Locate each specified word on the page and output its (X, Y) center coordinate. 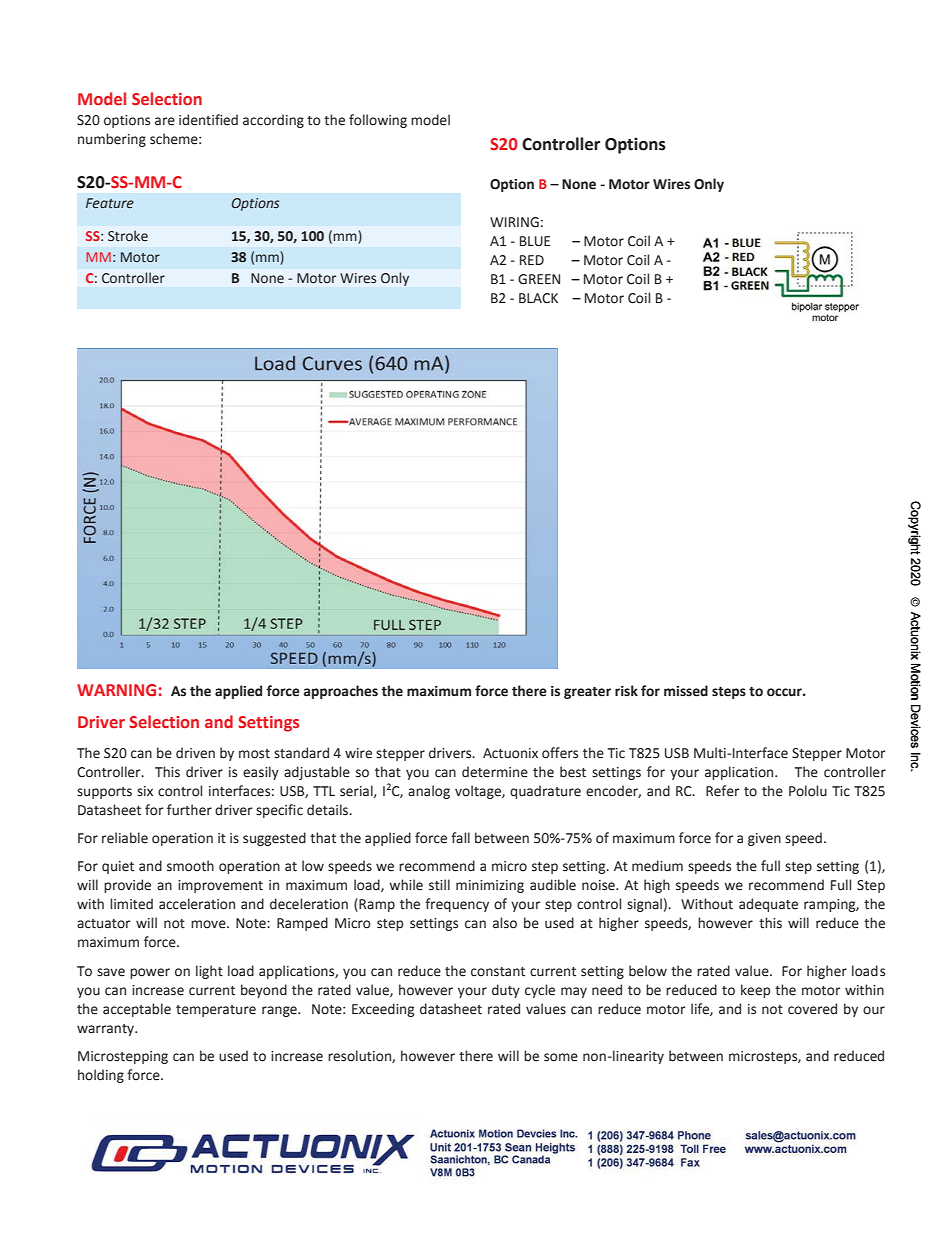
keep (755, 991)
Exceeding (383, 1010)
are (165, 121)
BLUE (535, 241)
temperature (216, 1011)
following (378, 121)
